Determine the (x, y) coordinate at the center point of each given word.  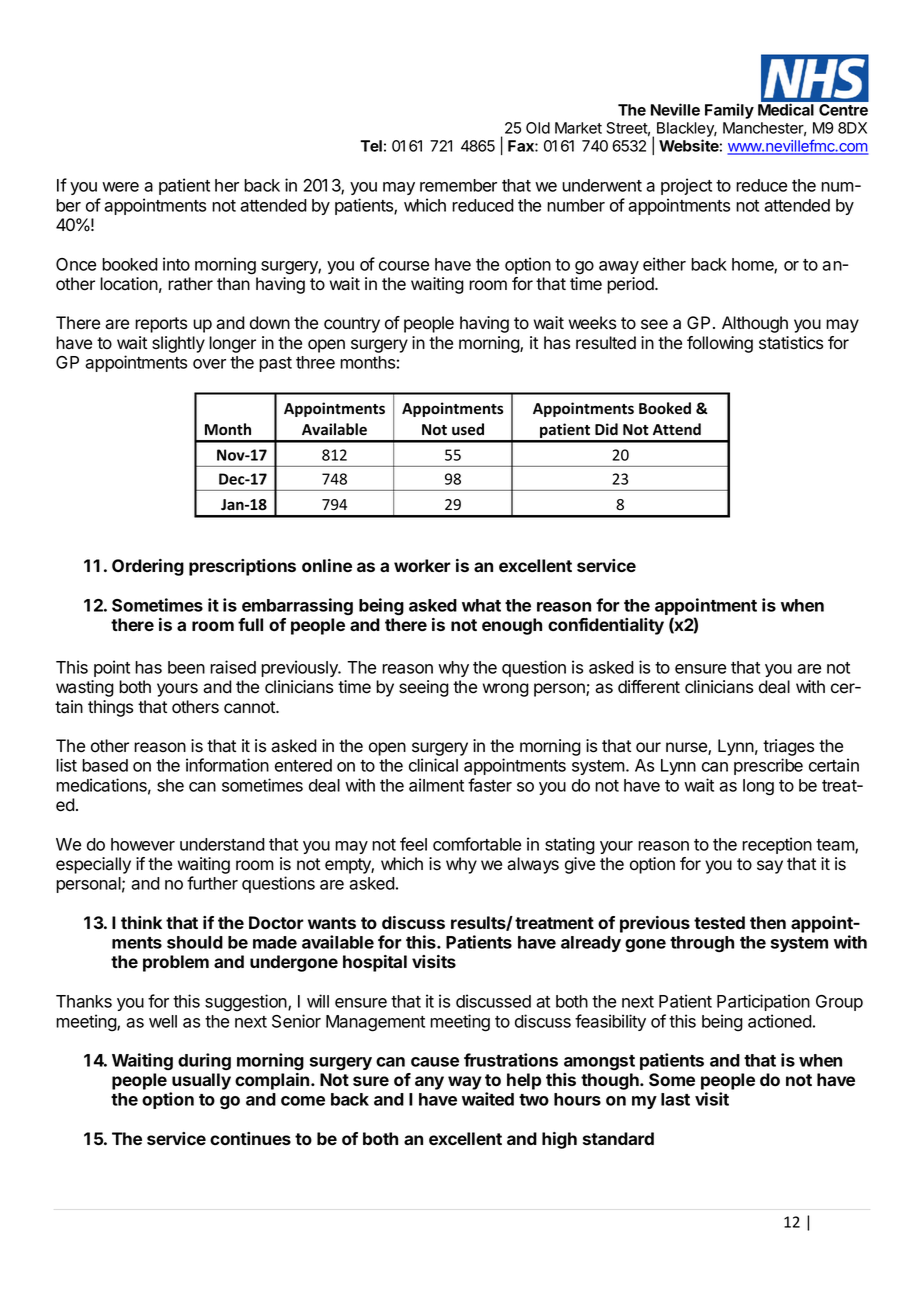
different (649, 687)
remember (458, 185)
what (481, 605)
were (120, 187)
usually (201, 1081)
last (675, 1099)
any (429, 1083)
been (186, 667)
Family (729, 111)
